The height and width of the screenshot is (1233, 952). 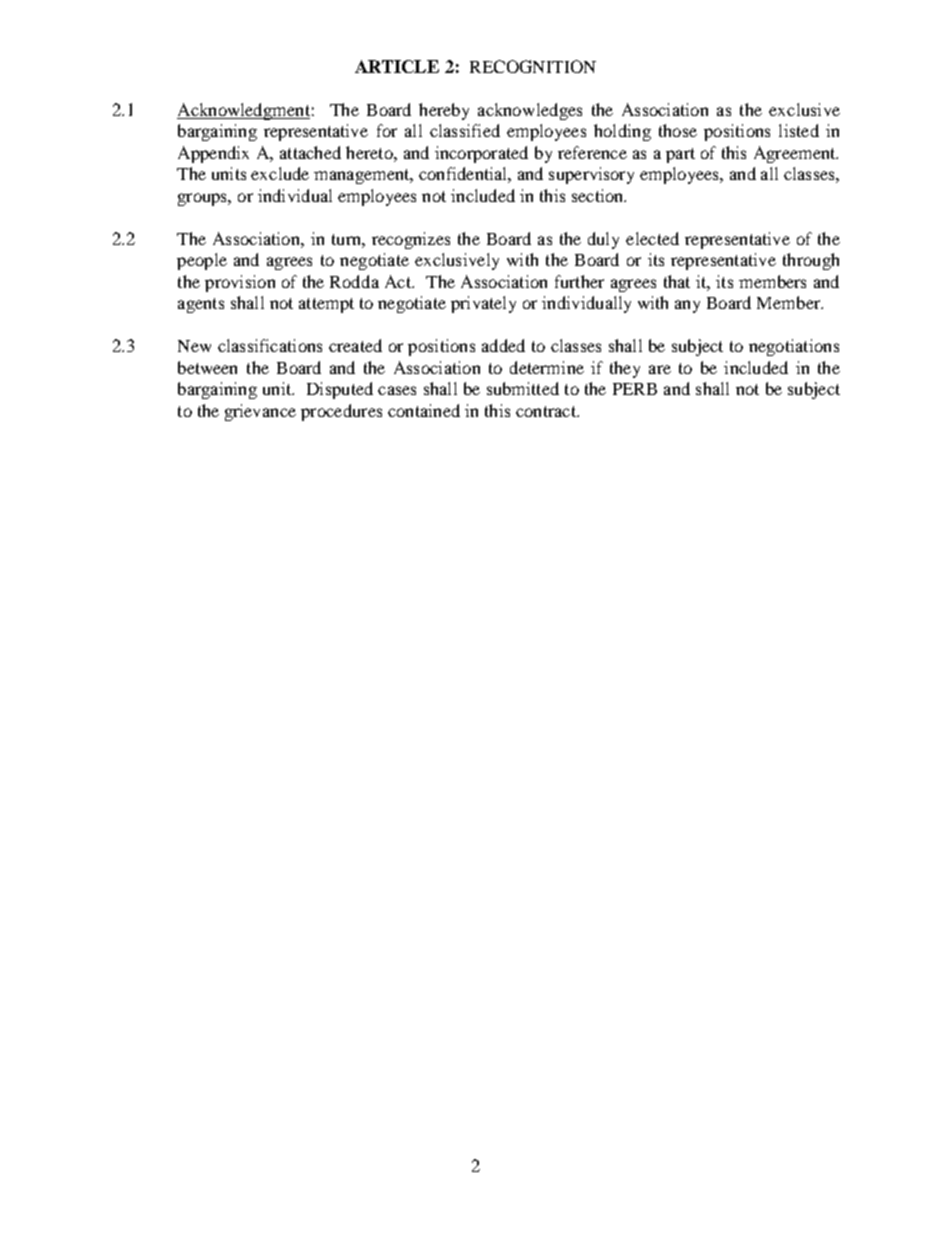 What do you see at coordinates (523, 388) in the screenshot?
I see `submitted` at bounding box center [523, 388].
